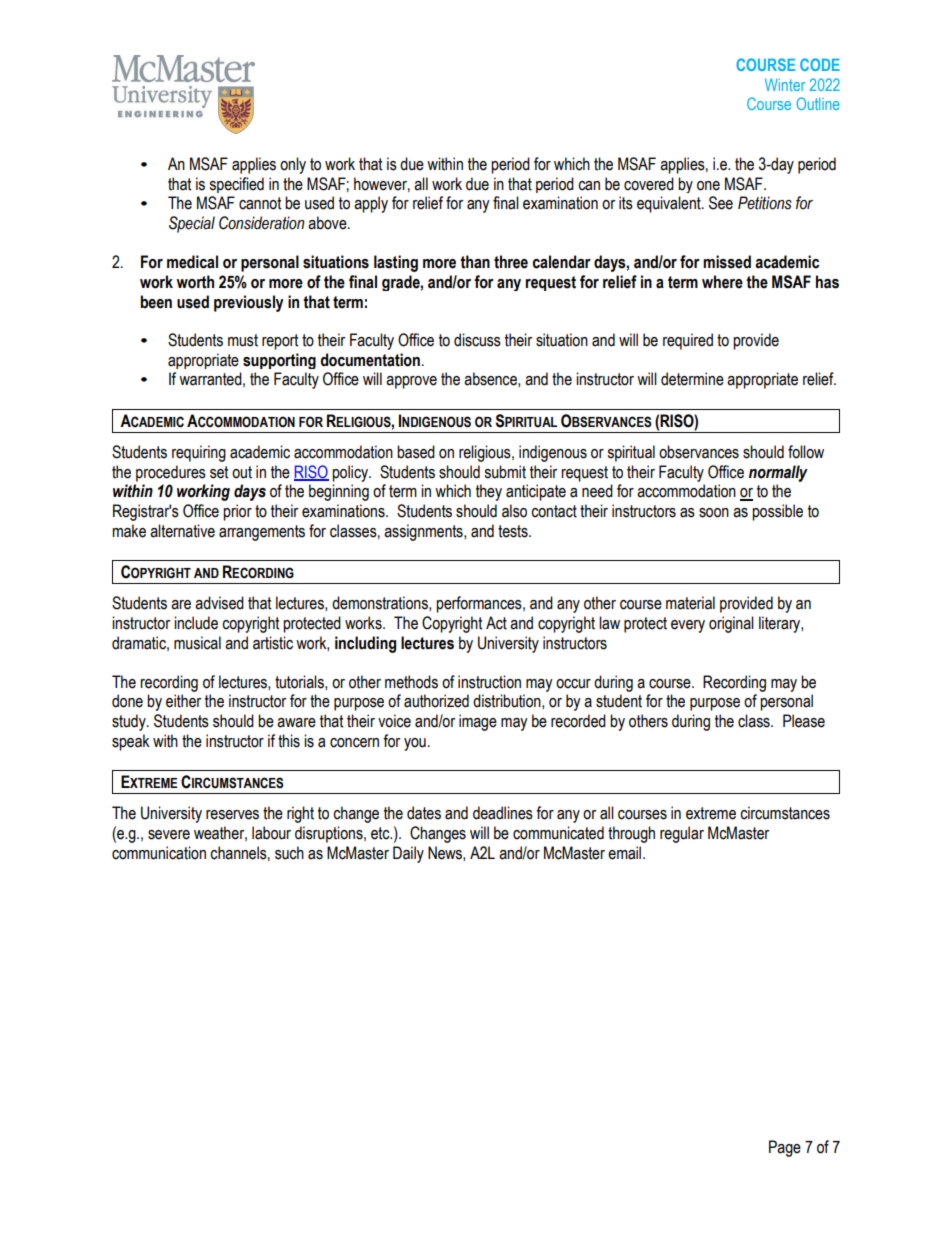 The image size is (952, 1233). I want to click on they, so click(489, 492).
